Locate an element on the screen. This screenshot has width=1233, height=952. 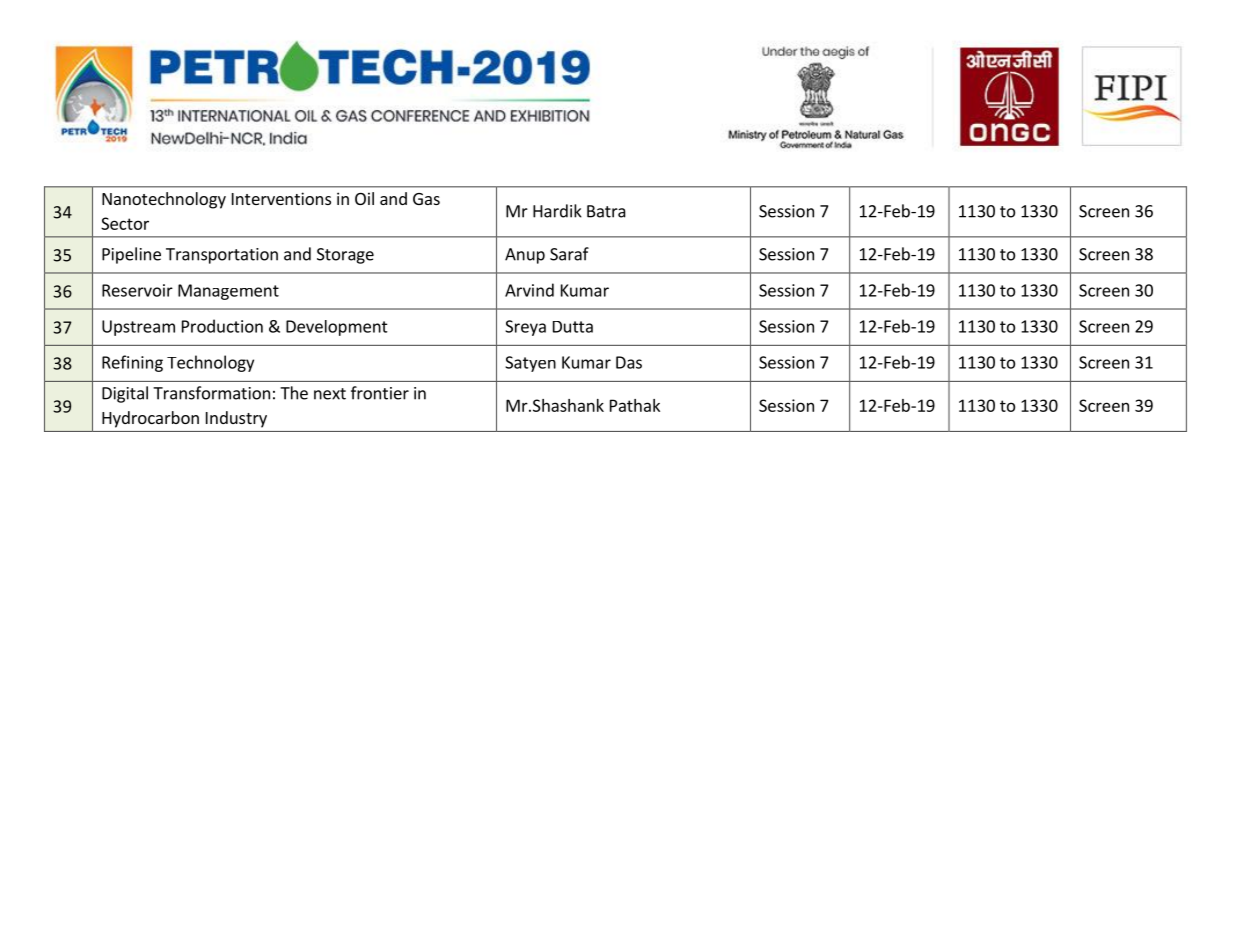
Dutta is located at coordinates (573, 327).
